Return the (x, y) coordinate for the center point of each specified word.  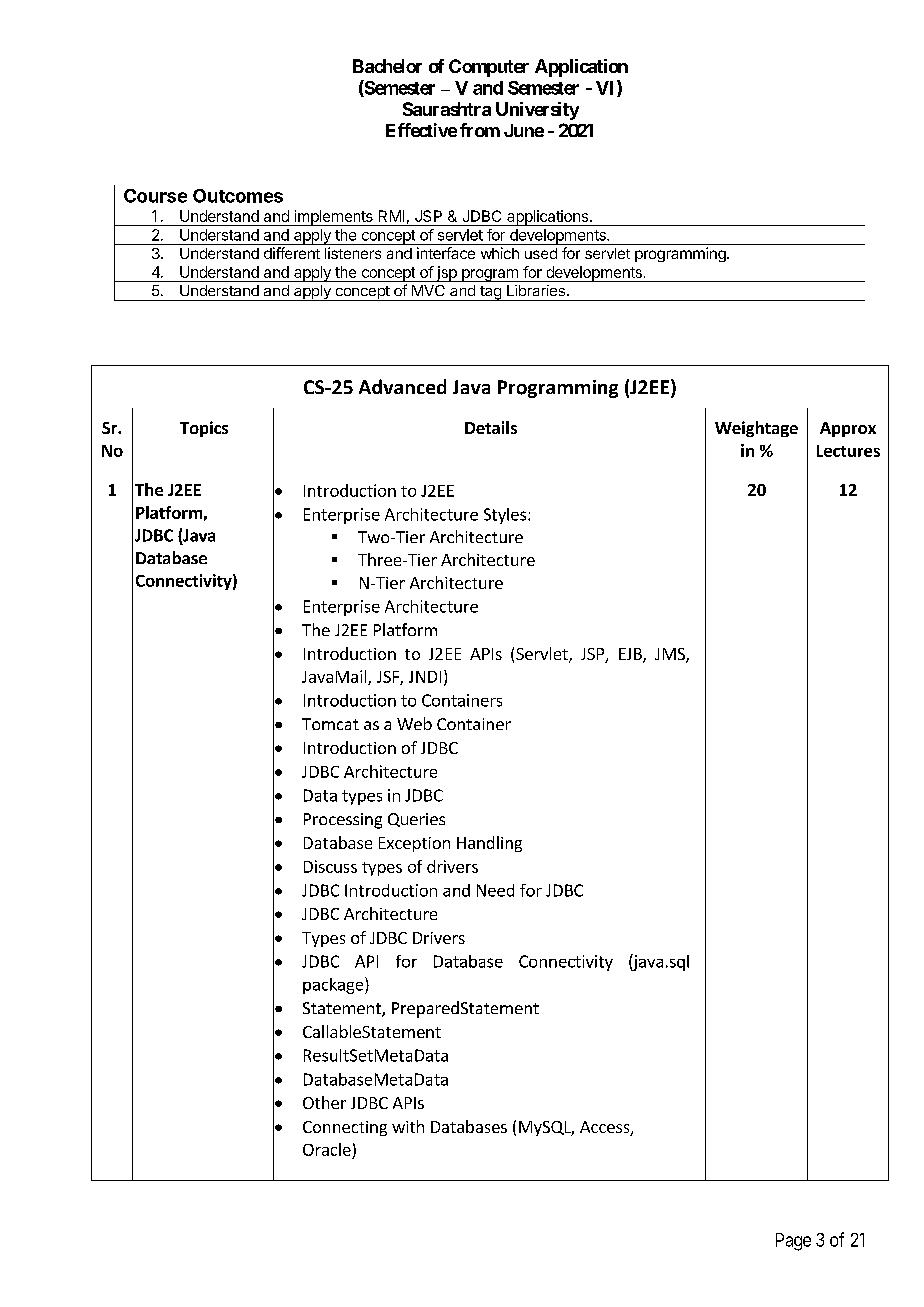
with (408, 1126)
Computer (489, 68)
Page (793, 1242)
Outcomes (238, 196)
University (537, 111)
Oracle (327, 1149)
